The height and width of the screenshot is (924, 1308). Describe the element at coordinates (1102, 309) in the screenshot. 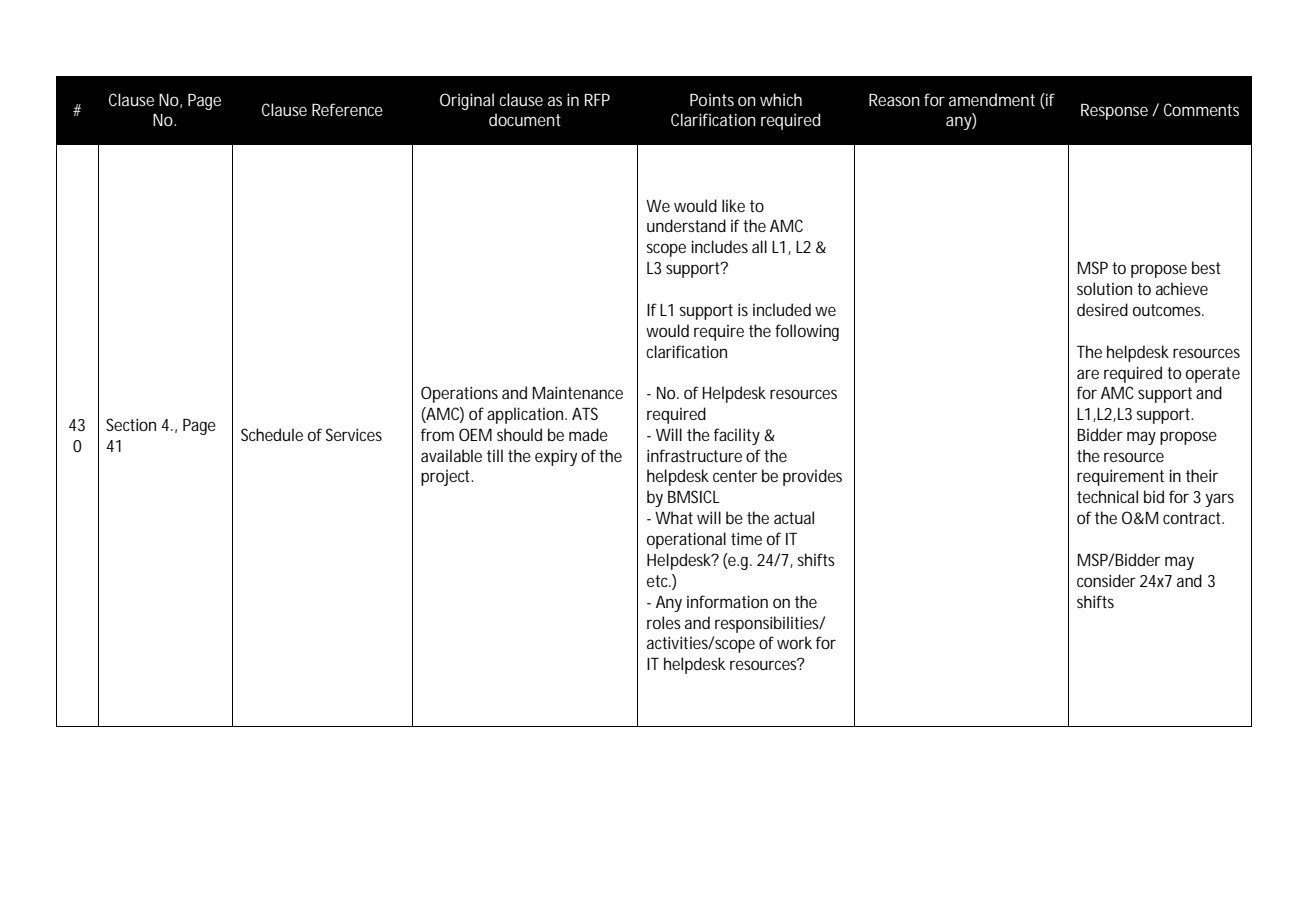

I see `desired` at that location.
